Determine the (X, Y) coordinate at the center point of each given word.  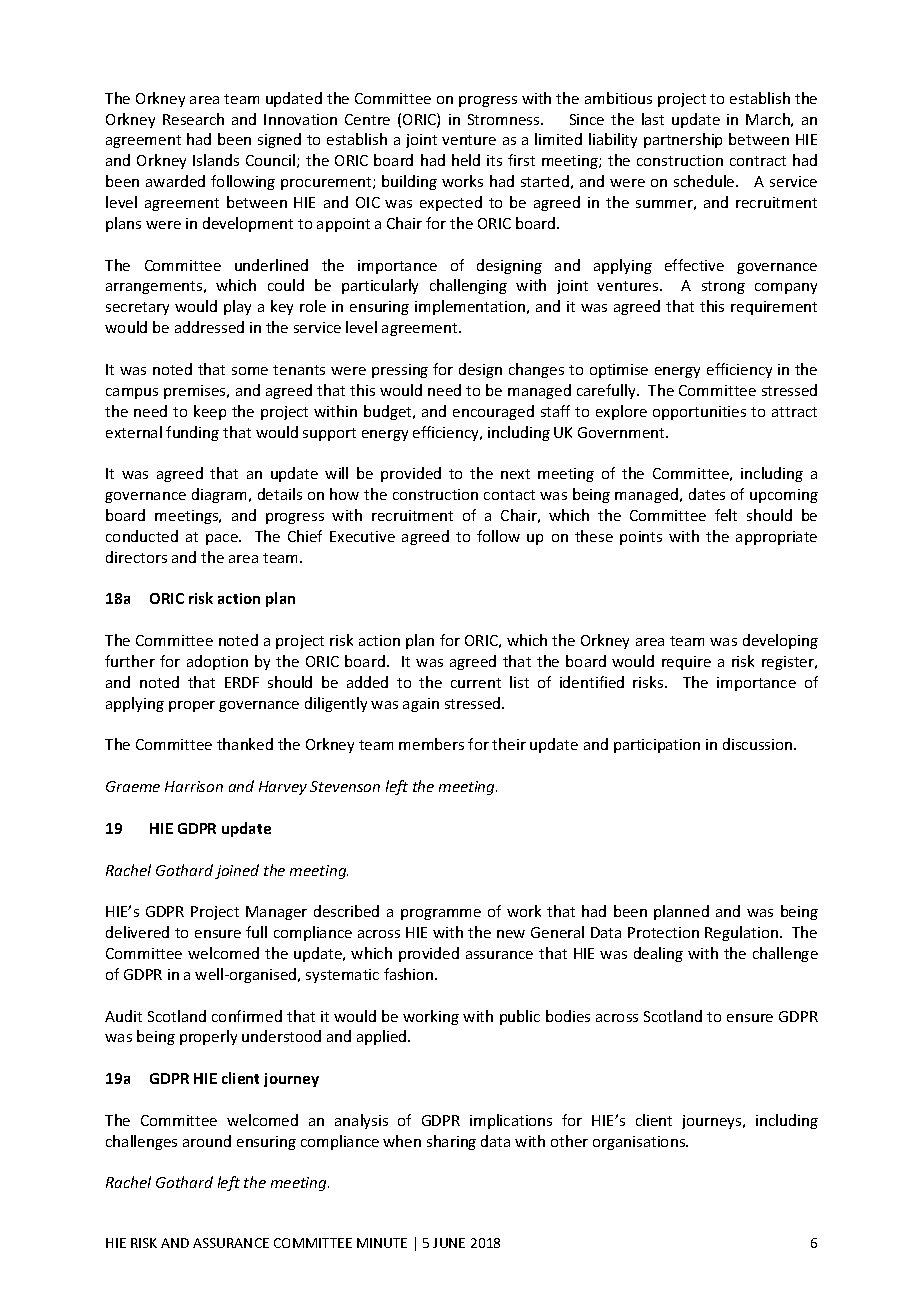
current (476, 683)
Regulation (743, 933)
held (466, 160)
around (207, 1141)
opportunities (699, 413)
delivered (137, 932)
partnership (683, 140)
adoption (217, 662)
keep (210, 412)
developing (780, 641)
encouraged (493, 412)
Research (193, 119)
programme (441, 914)
